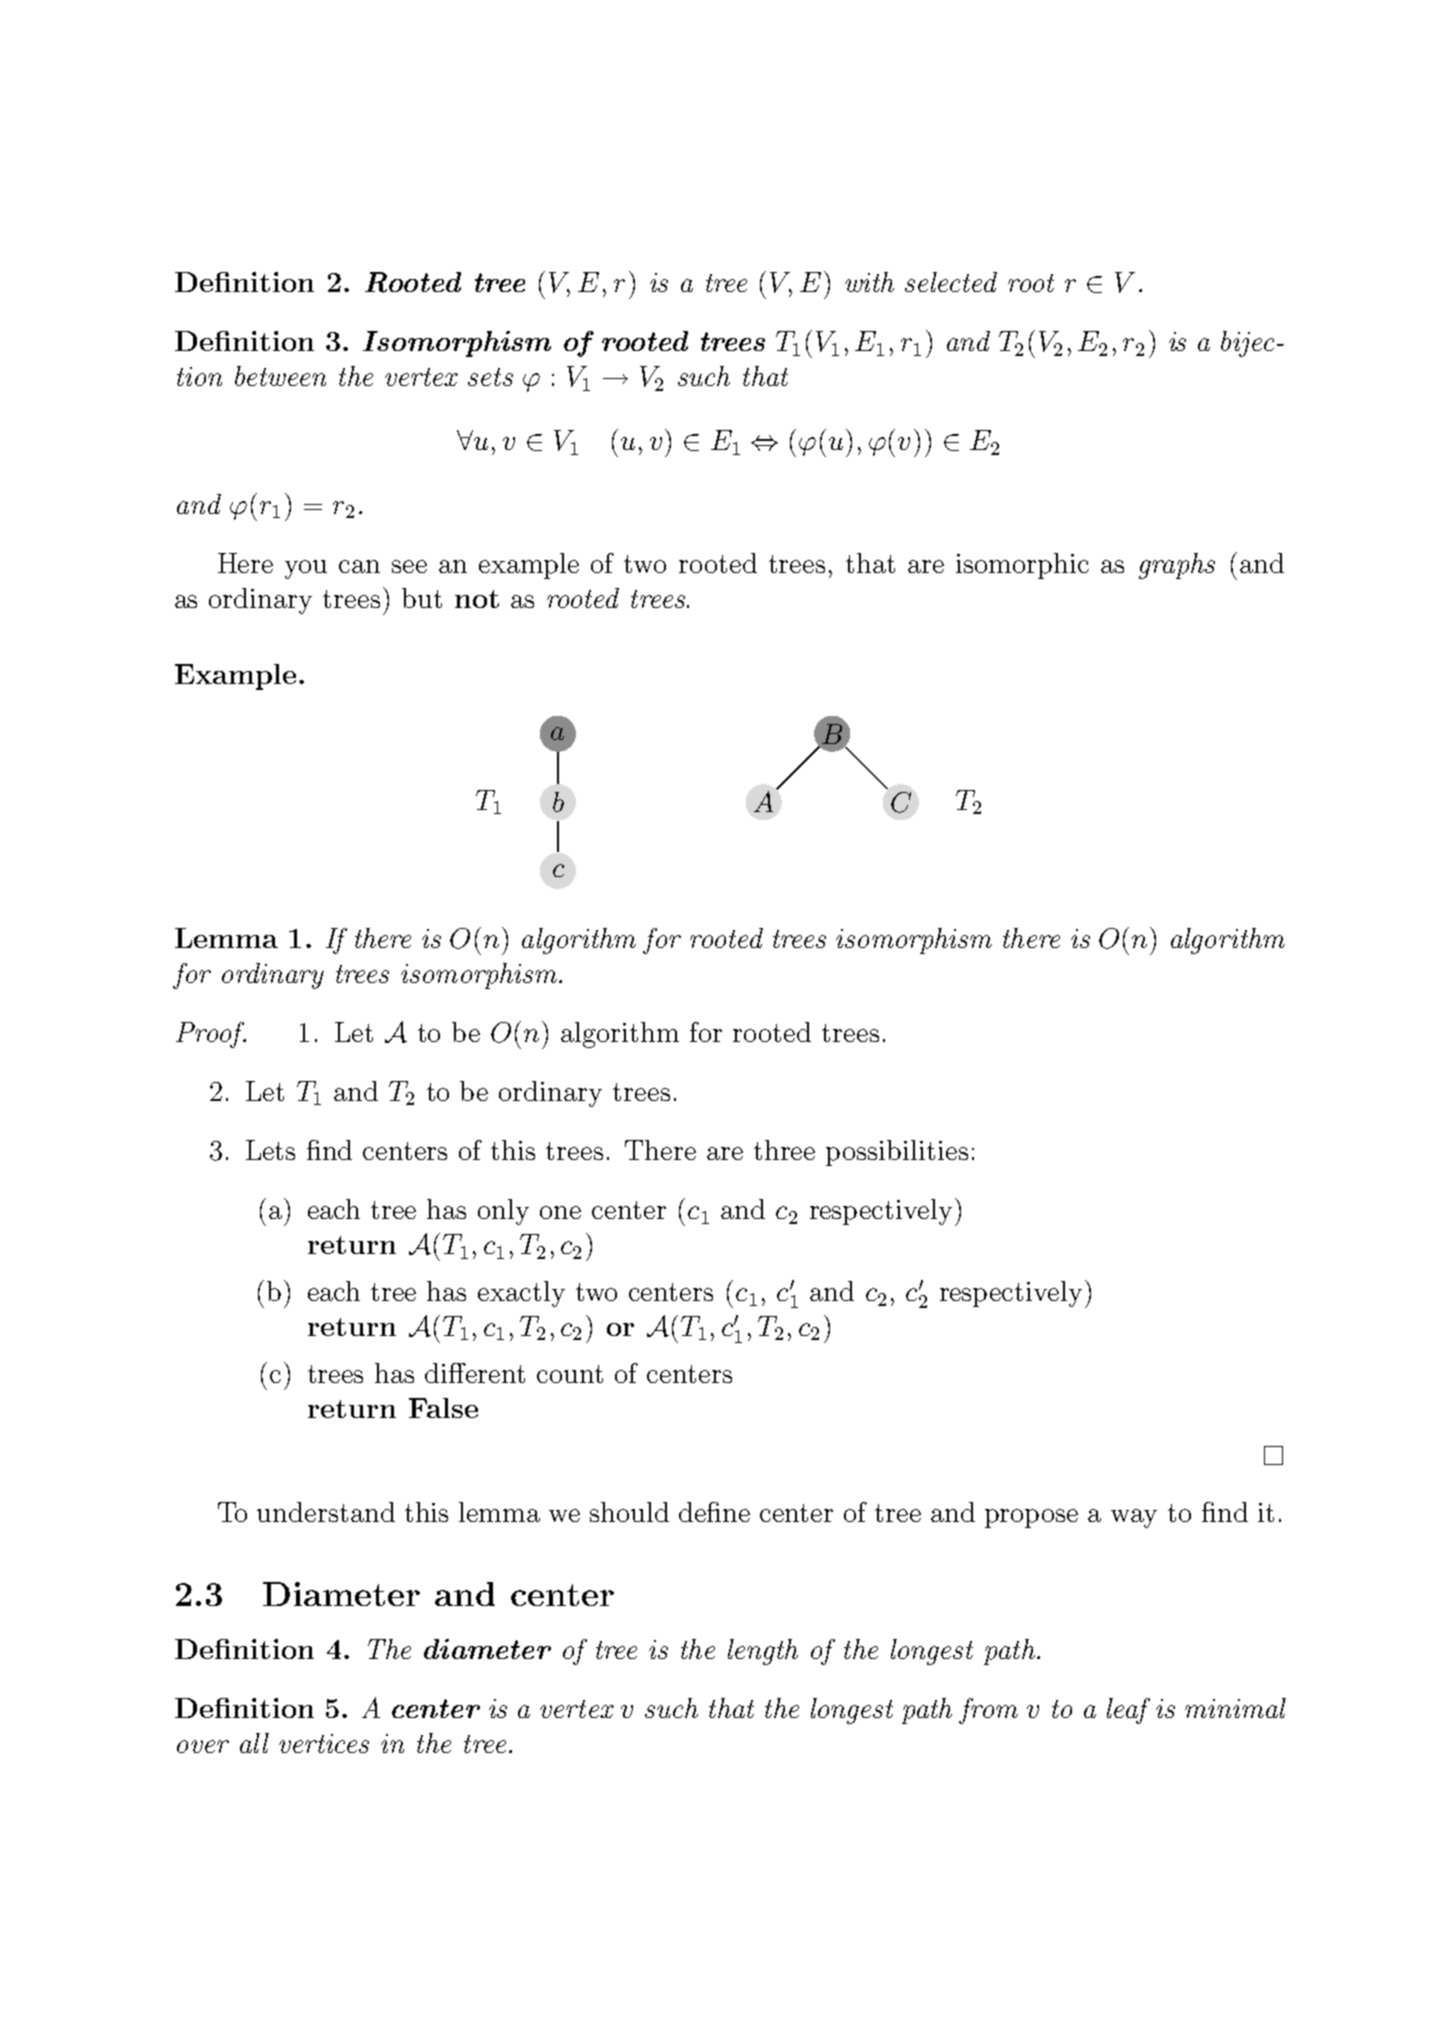 Image resolution: width=1440 pixels, height=2037 pixels. I want to click on with, so click(869, 282).
